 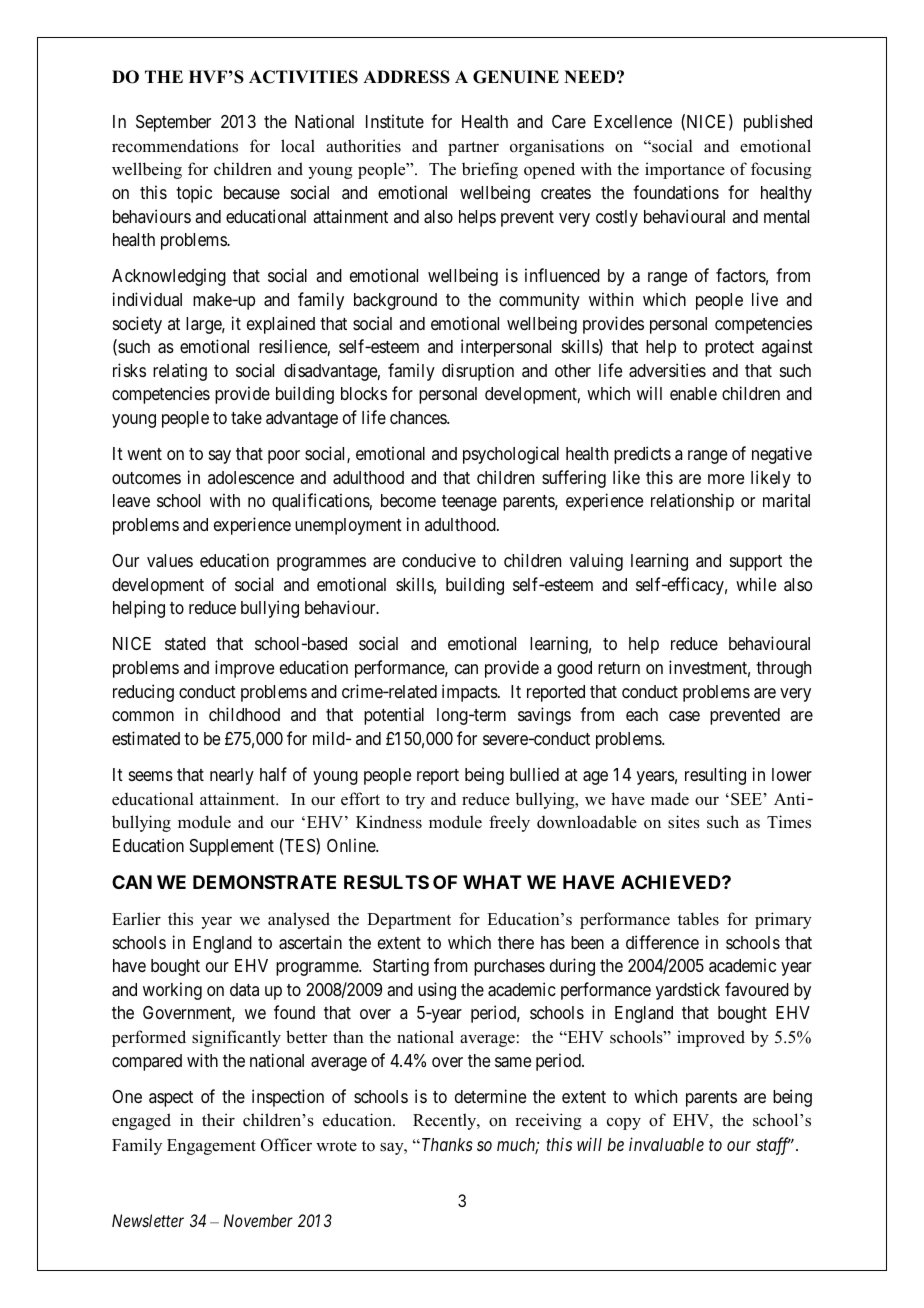 I want to click on published, so click(x=778, y=123).
